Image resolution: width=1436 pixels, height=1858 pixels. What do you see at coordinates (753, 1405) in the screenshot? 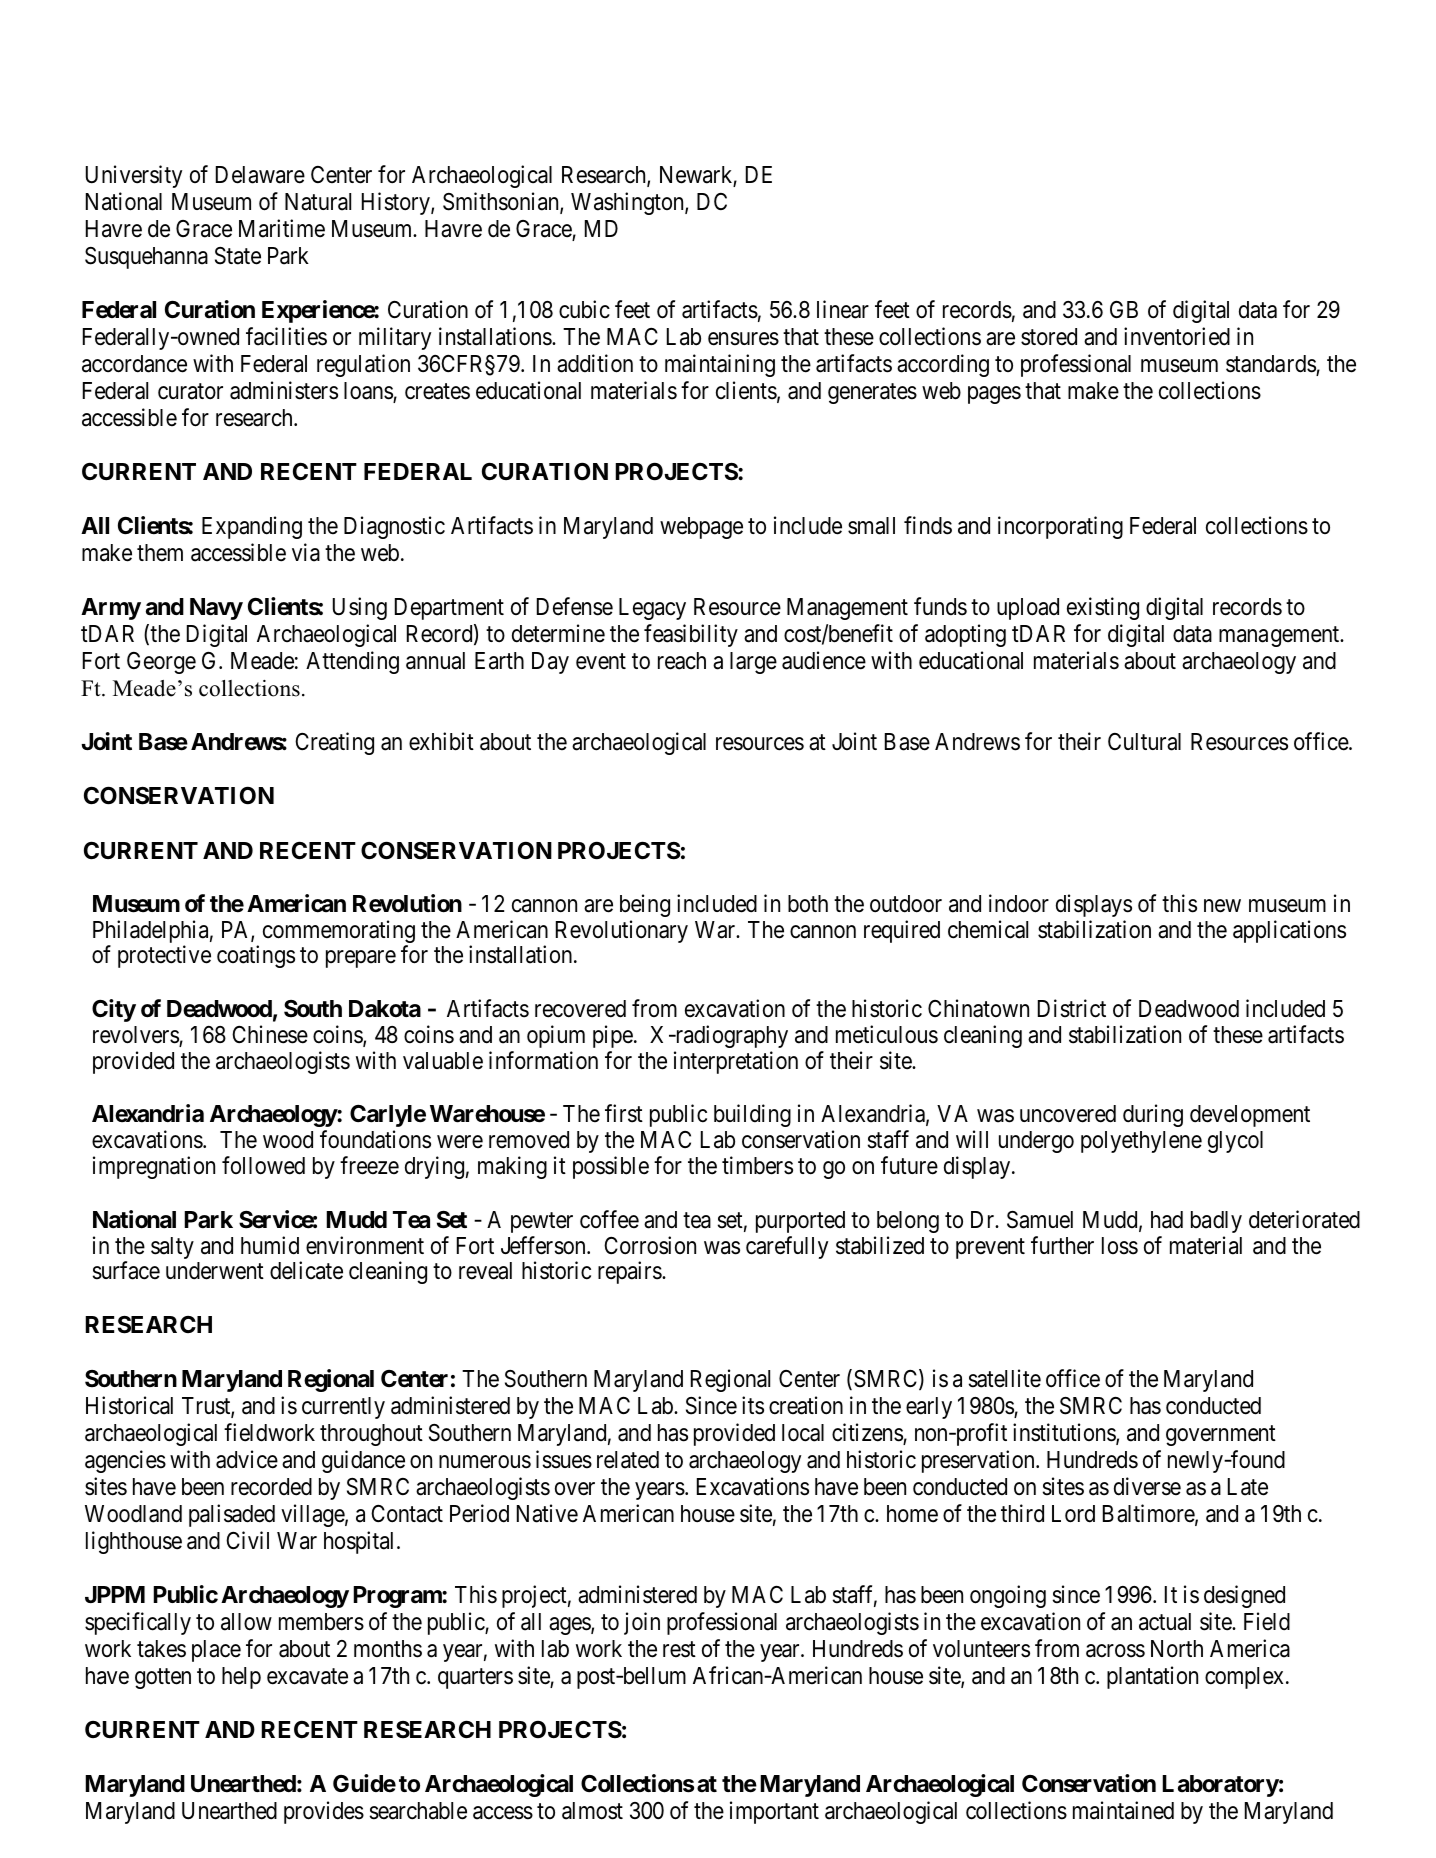
I see `its` at bounding box center [753, 1405].
